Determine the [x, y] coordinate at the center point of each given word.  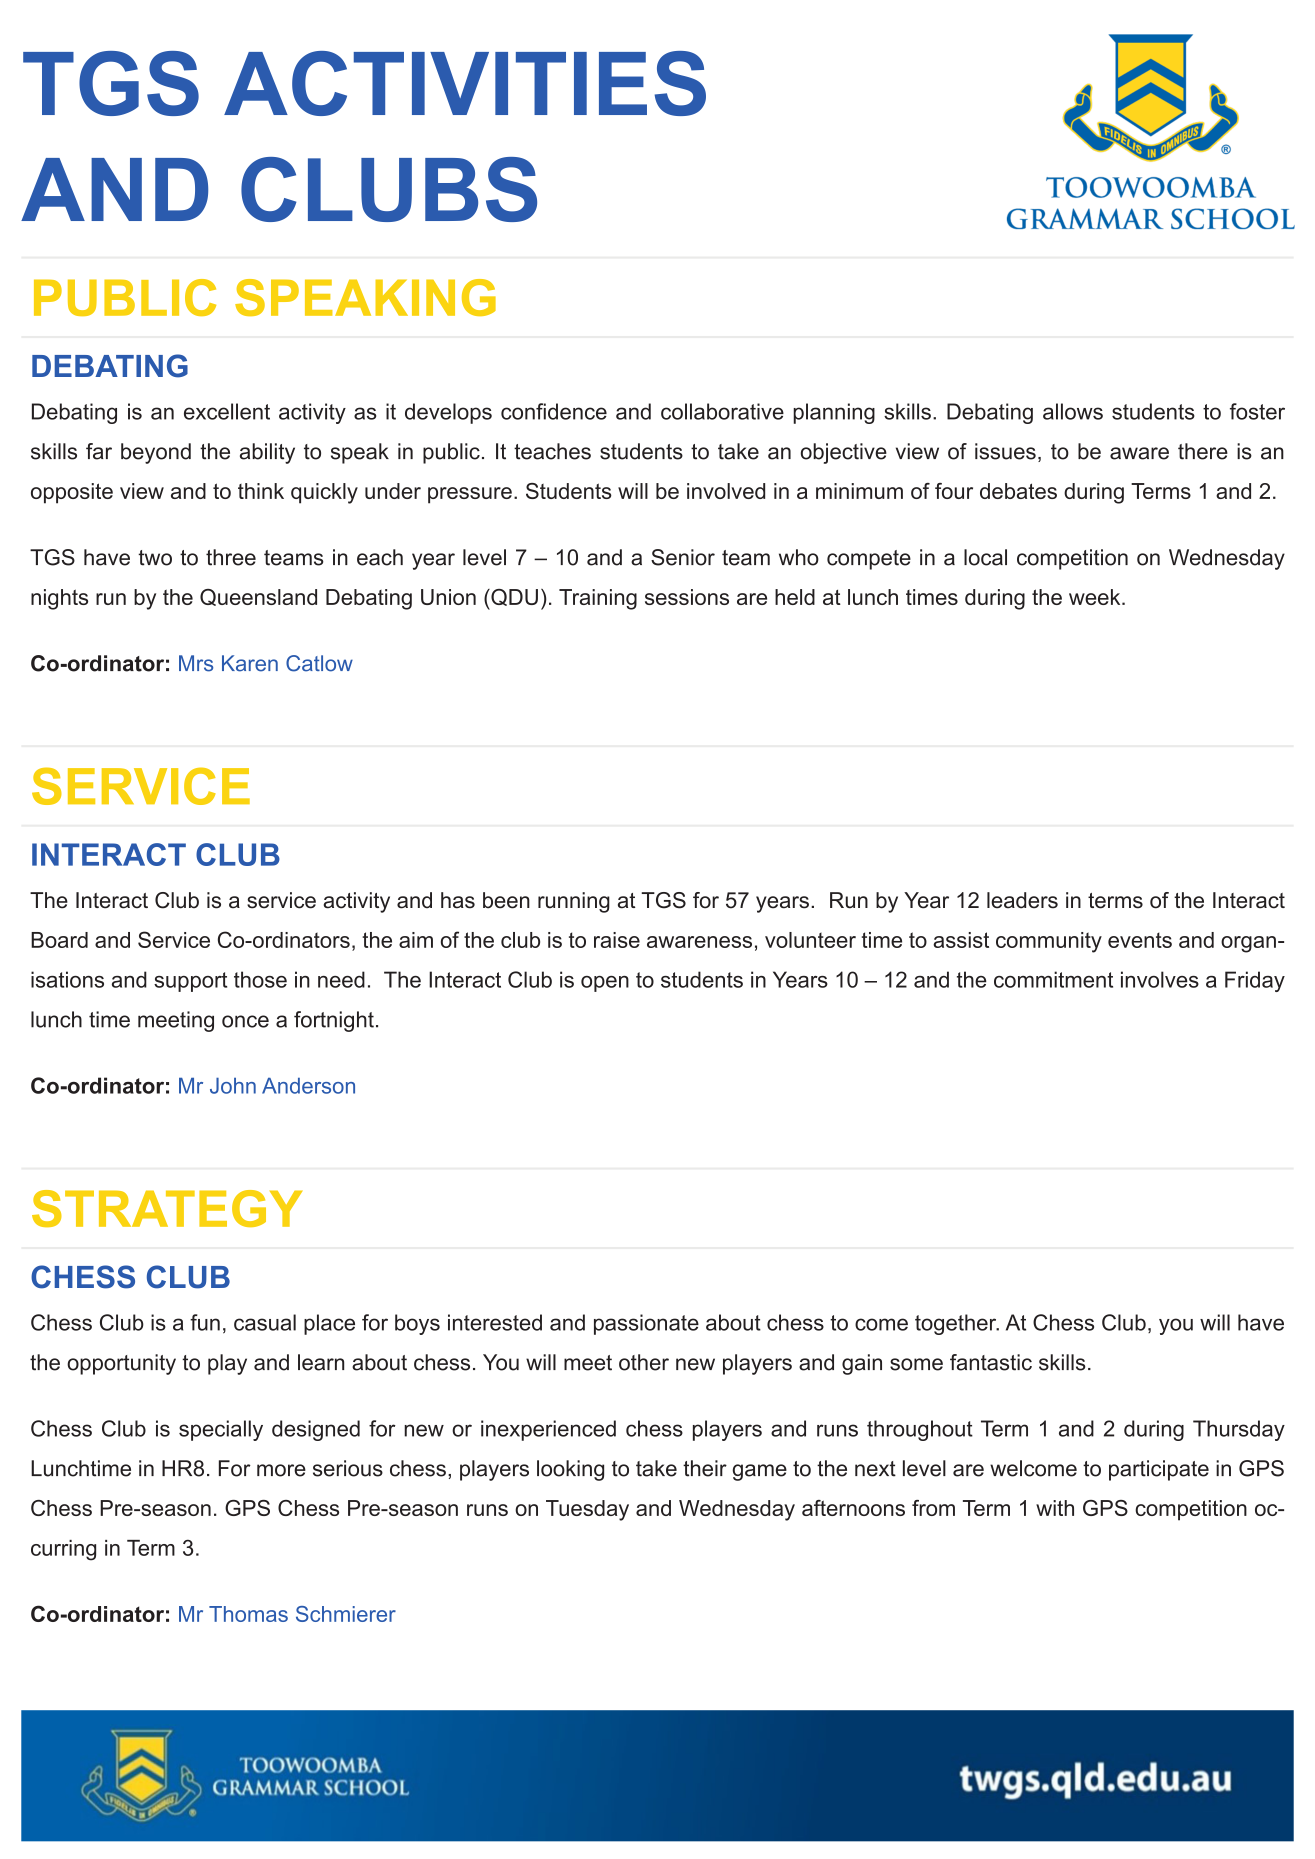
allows [1073, 411]
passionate [646, 1324]
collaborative [722, 411]
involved [726, 491]
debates [1018, 491]
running [574, 902]
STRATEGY [167, 1208]
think [261, 491]
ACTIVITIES [465, 83]
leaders [1022, 900]
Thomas [248, 1614]
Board [59, 940]
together [957, 1324]
